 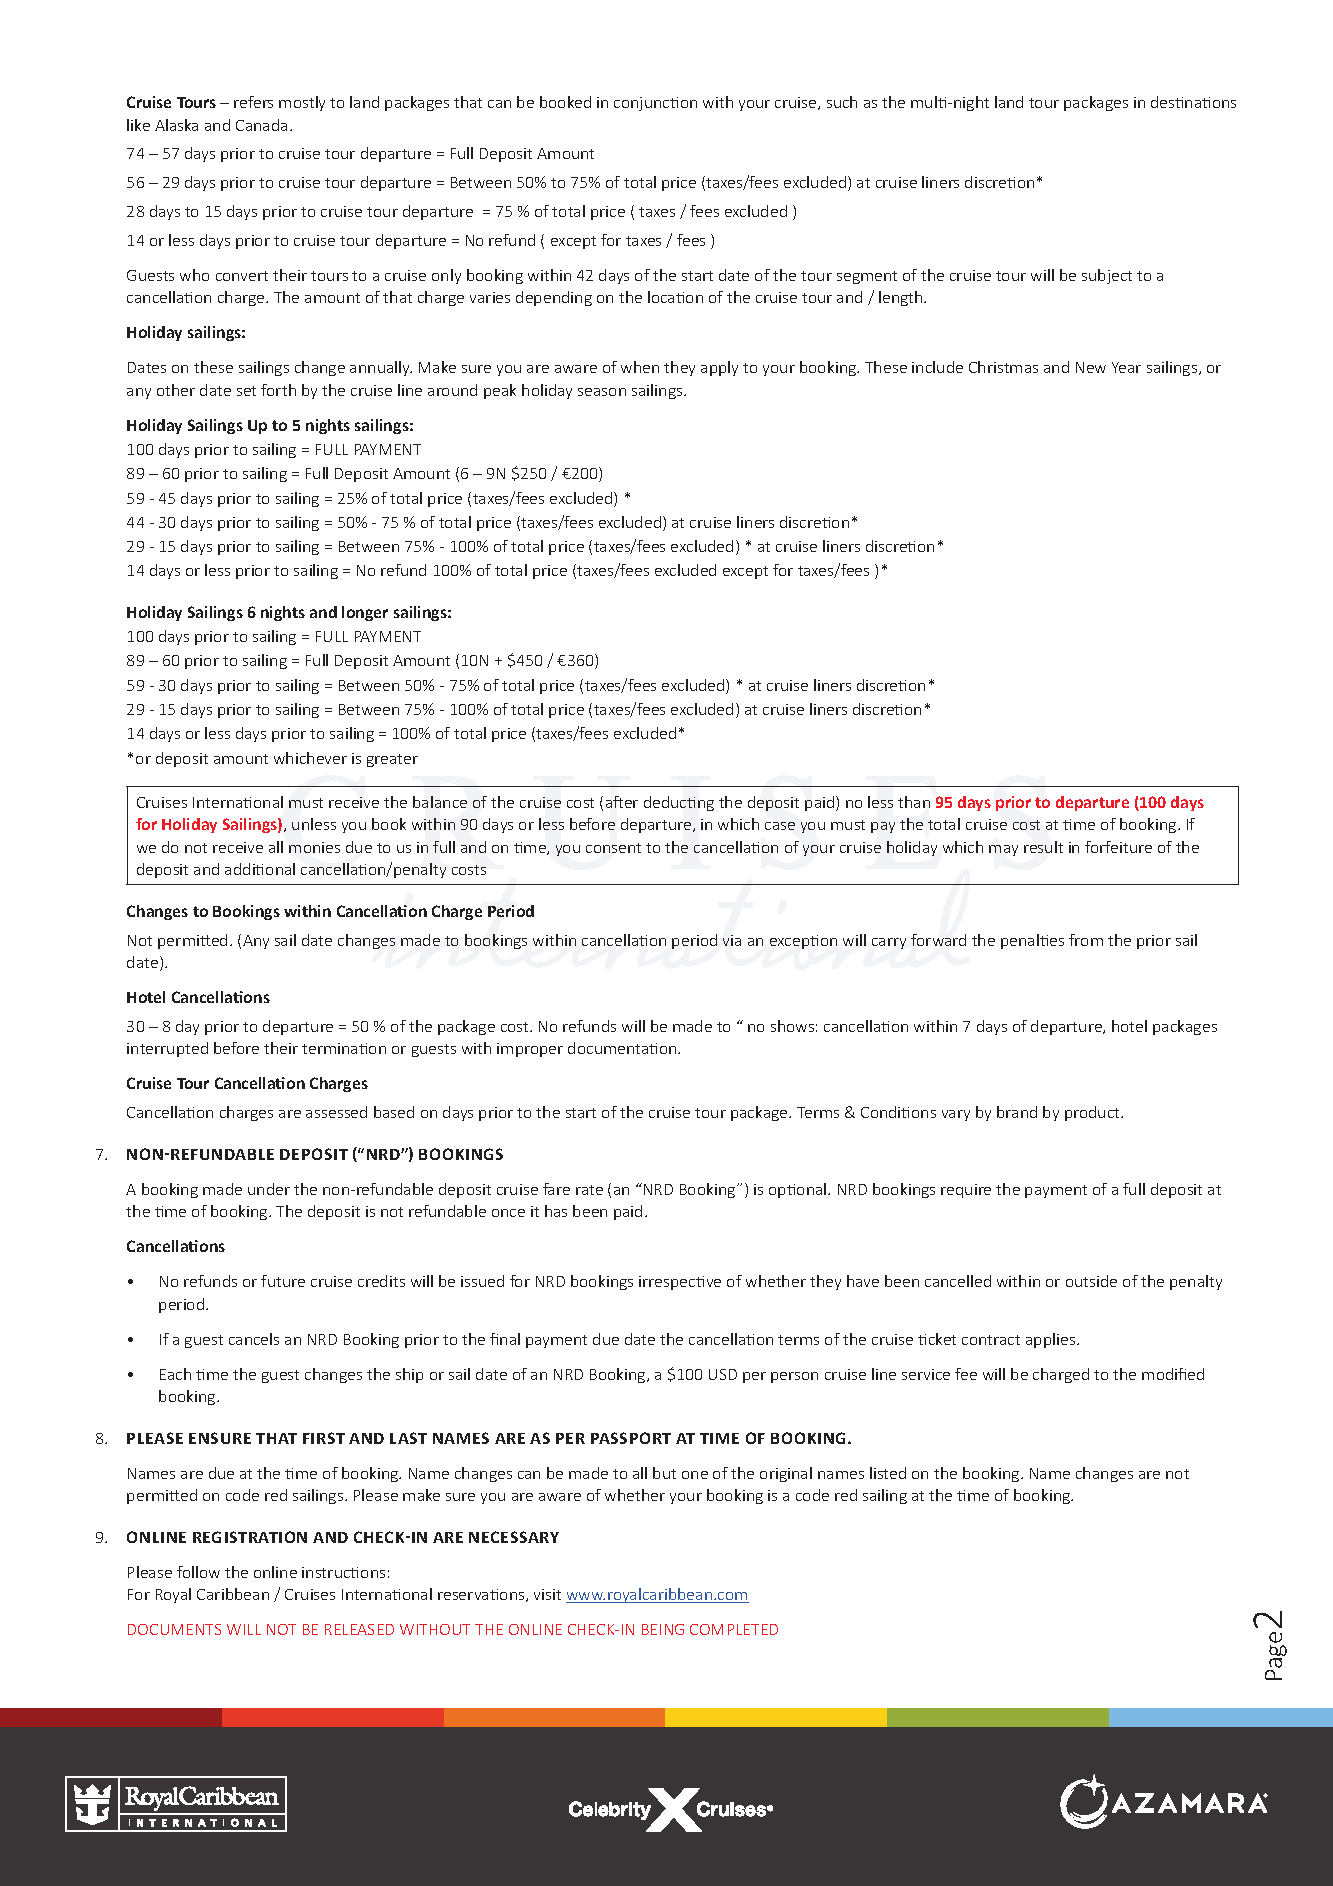 I want to click on consent, so click(x=613, y=848).
